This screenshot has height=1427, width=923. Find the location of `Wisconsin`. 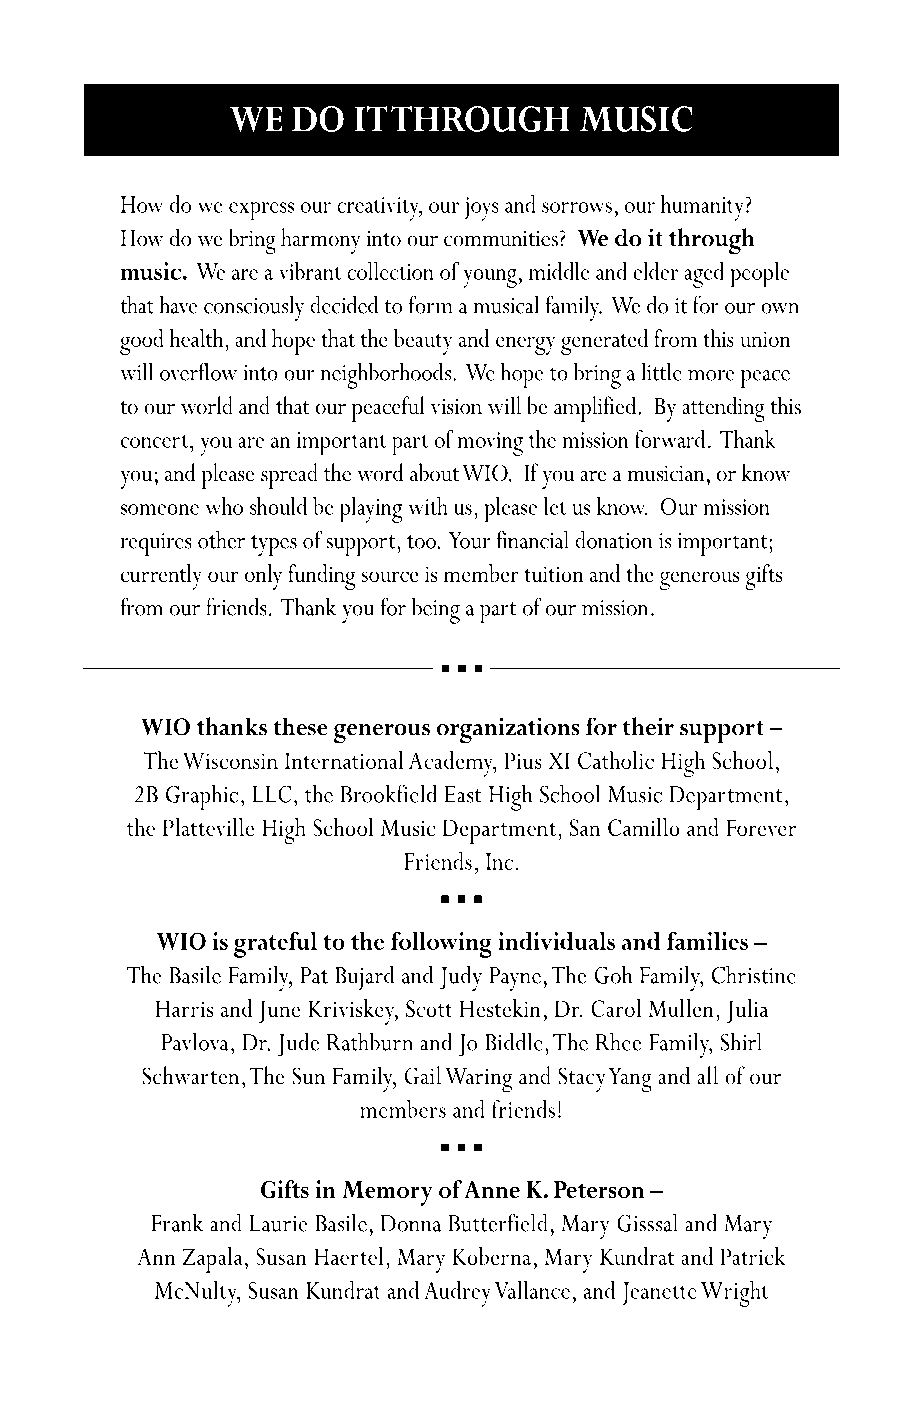

Wisconsin is located at coordinates (230, 760).
